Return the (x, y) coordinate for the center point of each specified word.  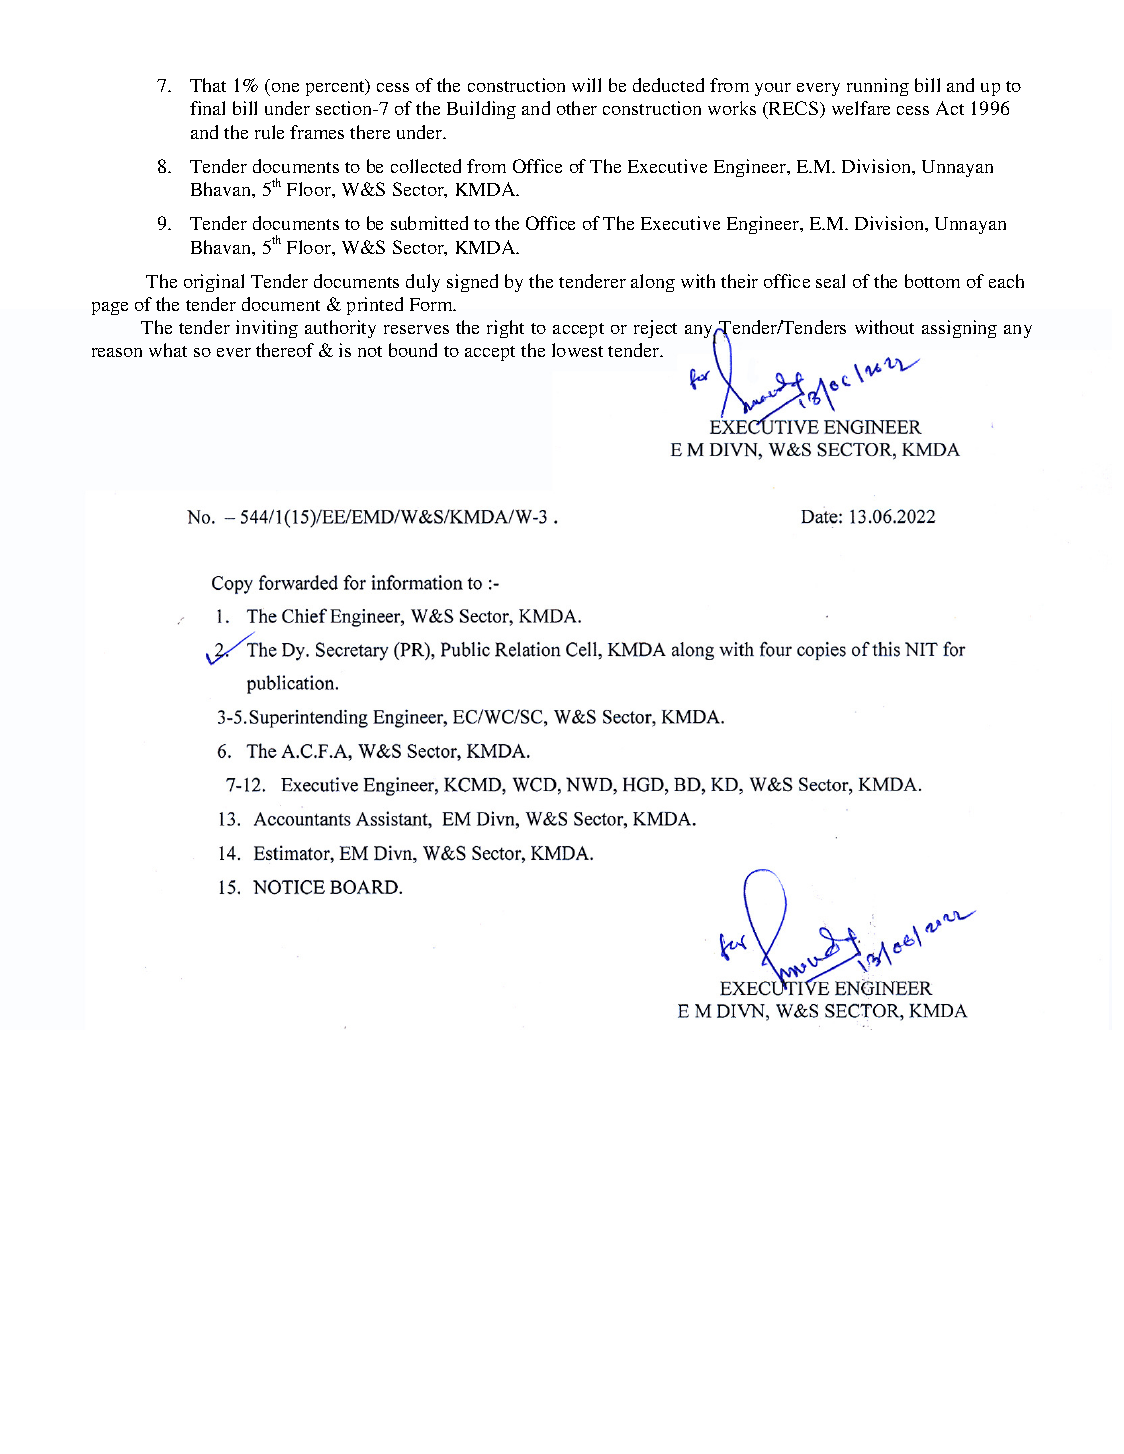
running (878, 87)
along (653, 283)
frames (317, 132)
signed (472, 283)
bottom (932, 281)
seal (830, 281)
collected (426, 166)
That (208, 85)
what (168, 350)
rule (269, 132)
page (110, 308)
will (586, 85)
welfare (861, 108)
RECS (794, 110)
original (214, 283)
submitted (429, 223)
